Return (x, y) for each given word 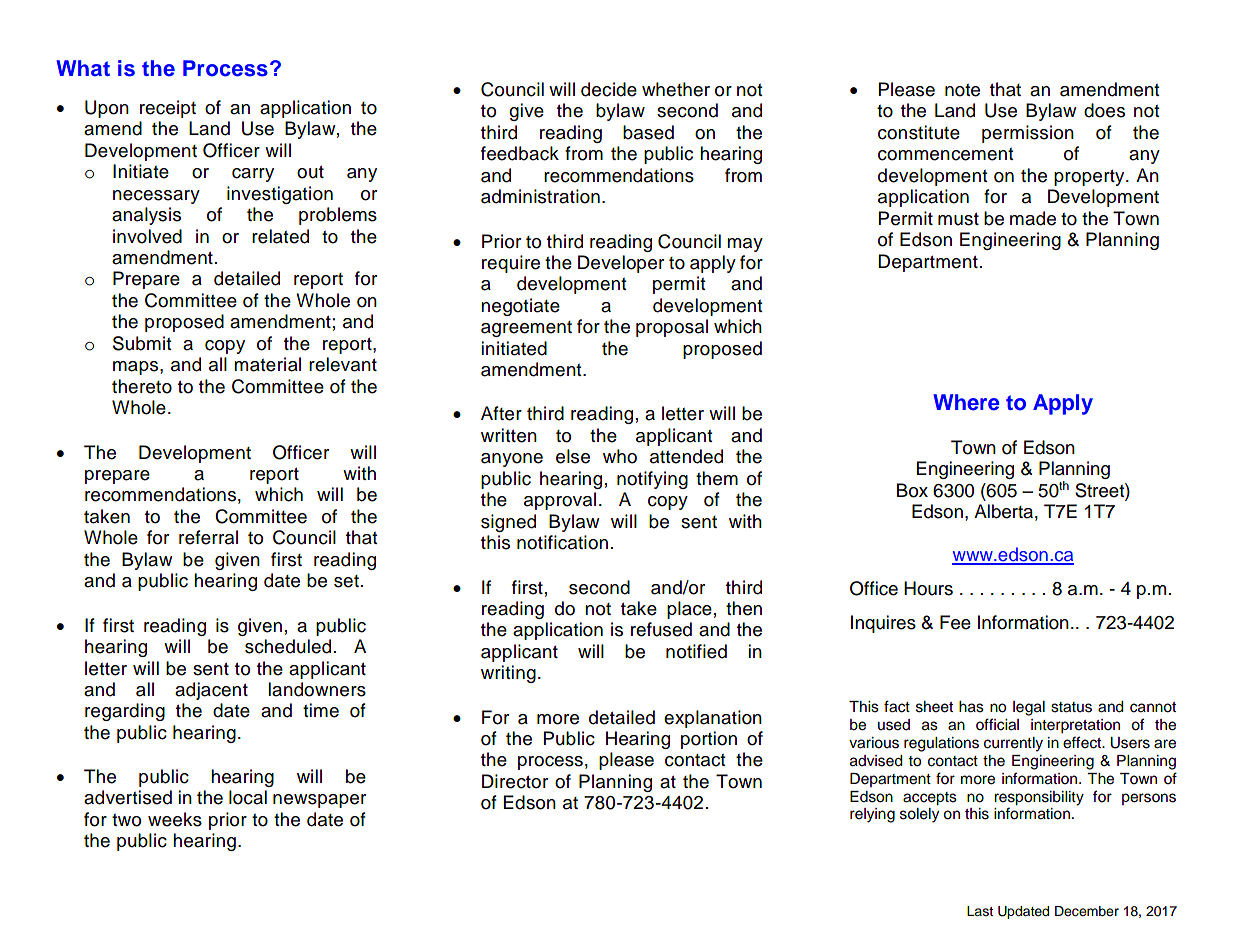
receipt (168, 109)
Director (515, 781)
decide (609, 89)
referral (208, 537)
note (962, 90)
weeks (175, 819)
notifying (652, 480)
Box (912, 490)
